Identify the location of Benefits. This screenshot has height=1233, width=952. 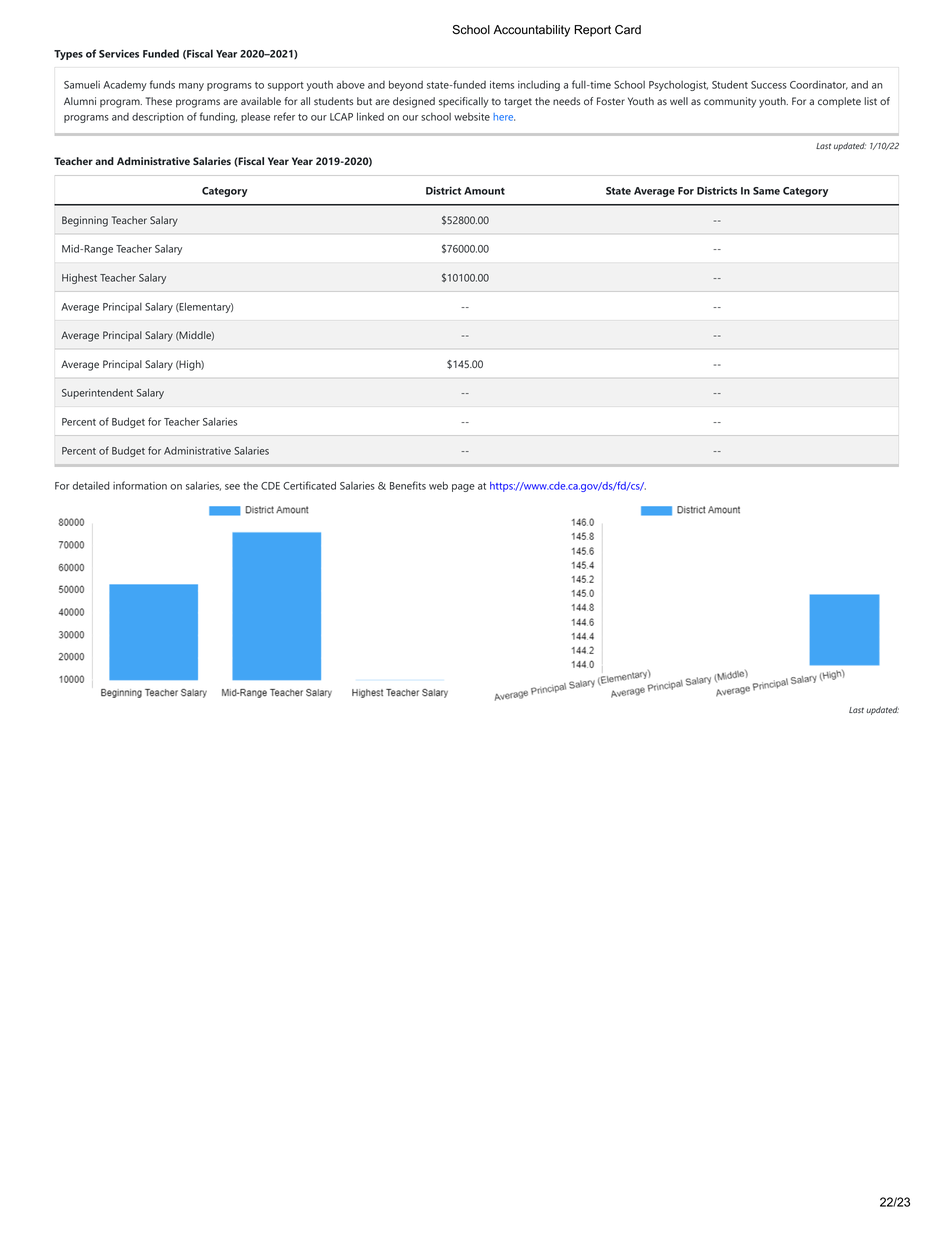
(408, 485).
